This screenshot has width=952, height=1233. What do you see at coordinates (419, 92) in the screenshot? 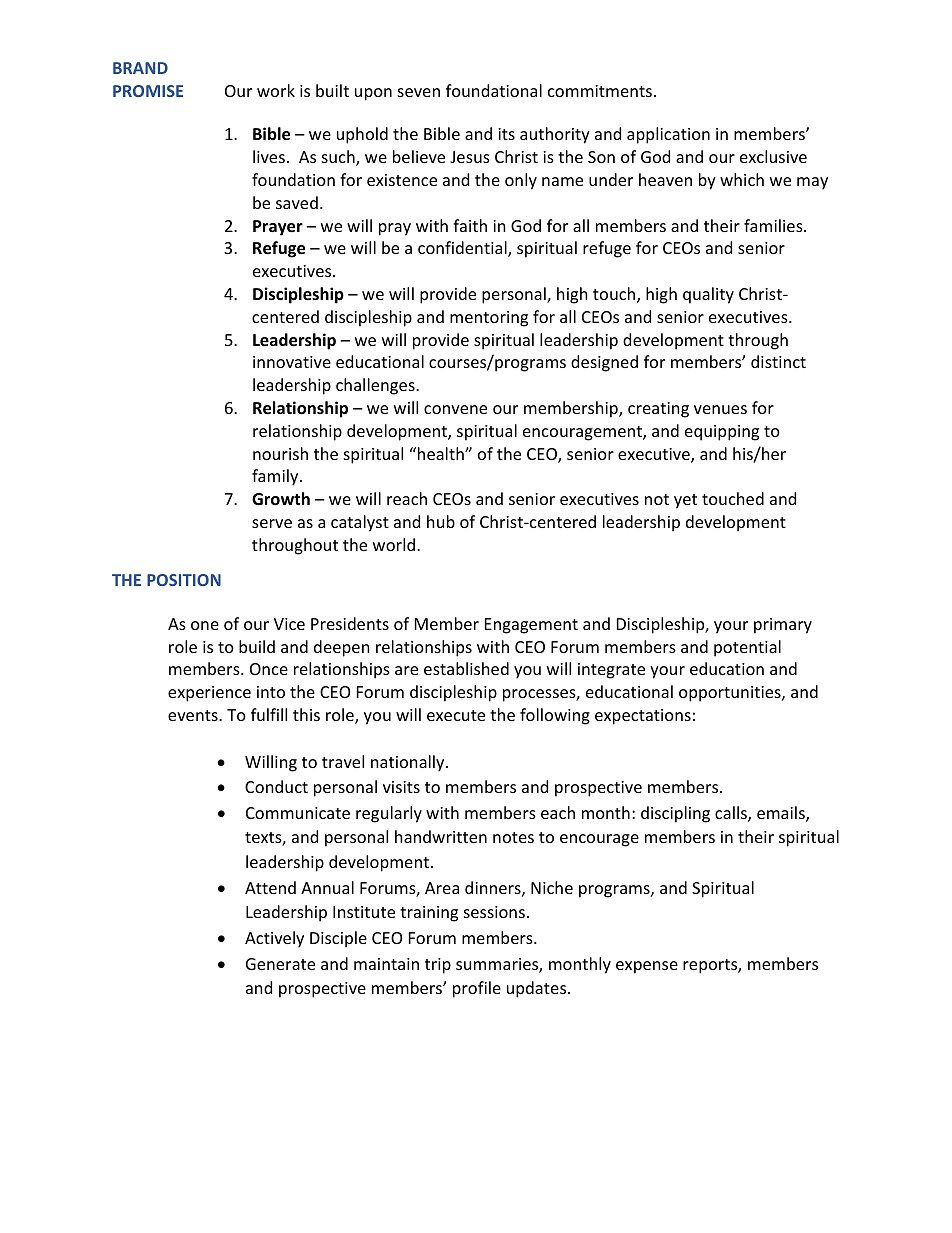
I see `seven` at bounding box center [419, 92].
